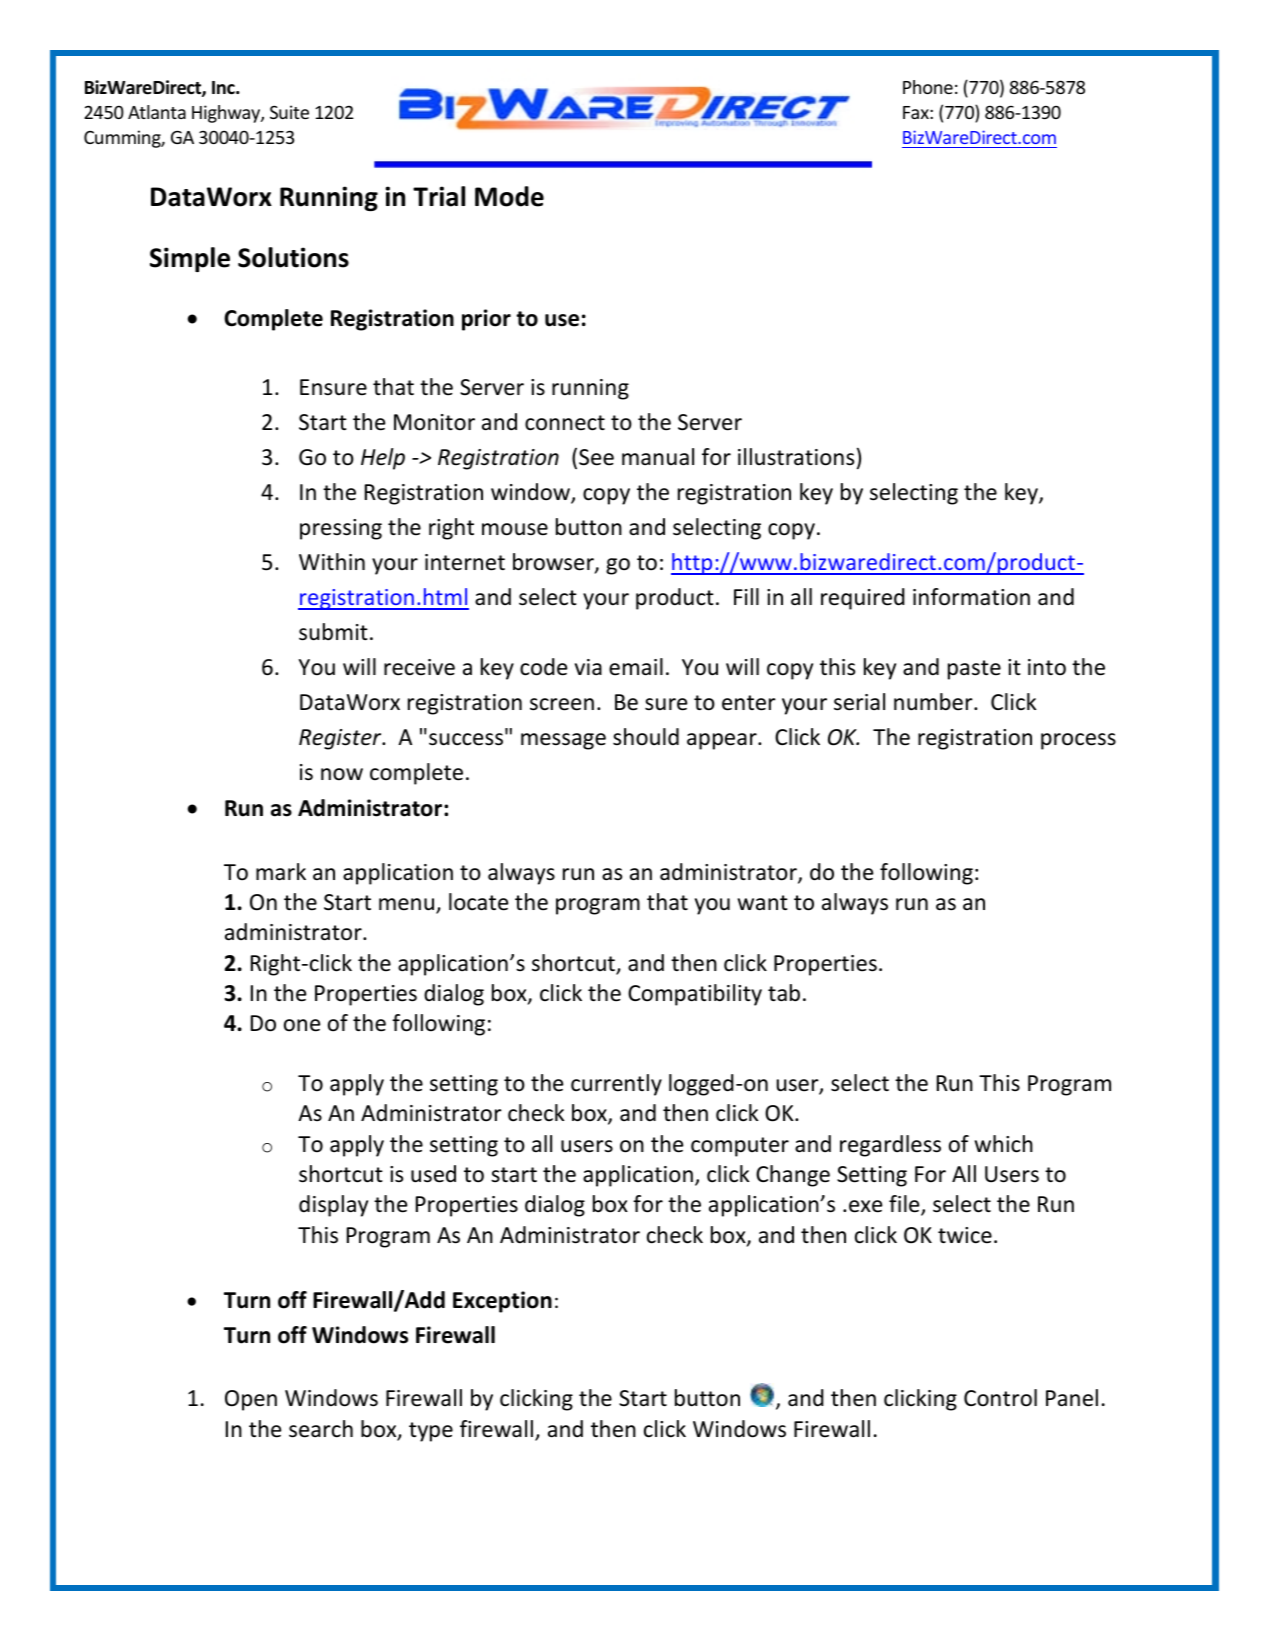 The image size is (1268, 1641). I want to click on Mode, so click(509, 196).
